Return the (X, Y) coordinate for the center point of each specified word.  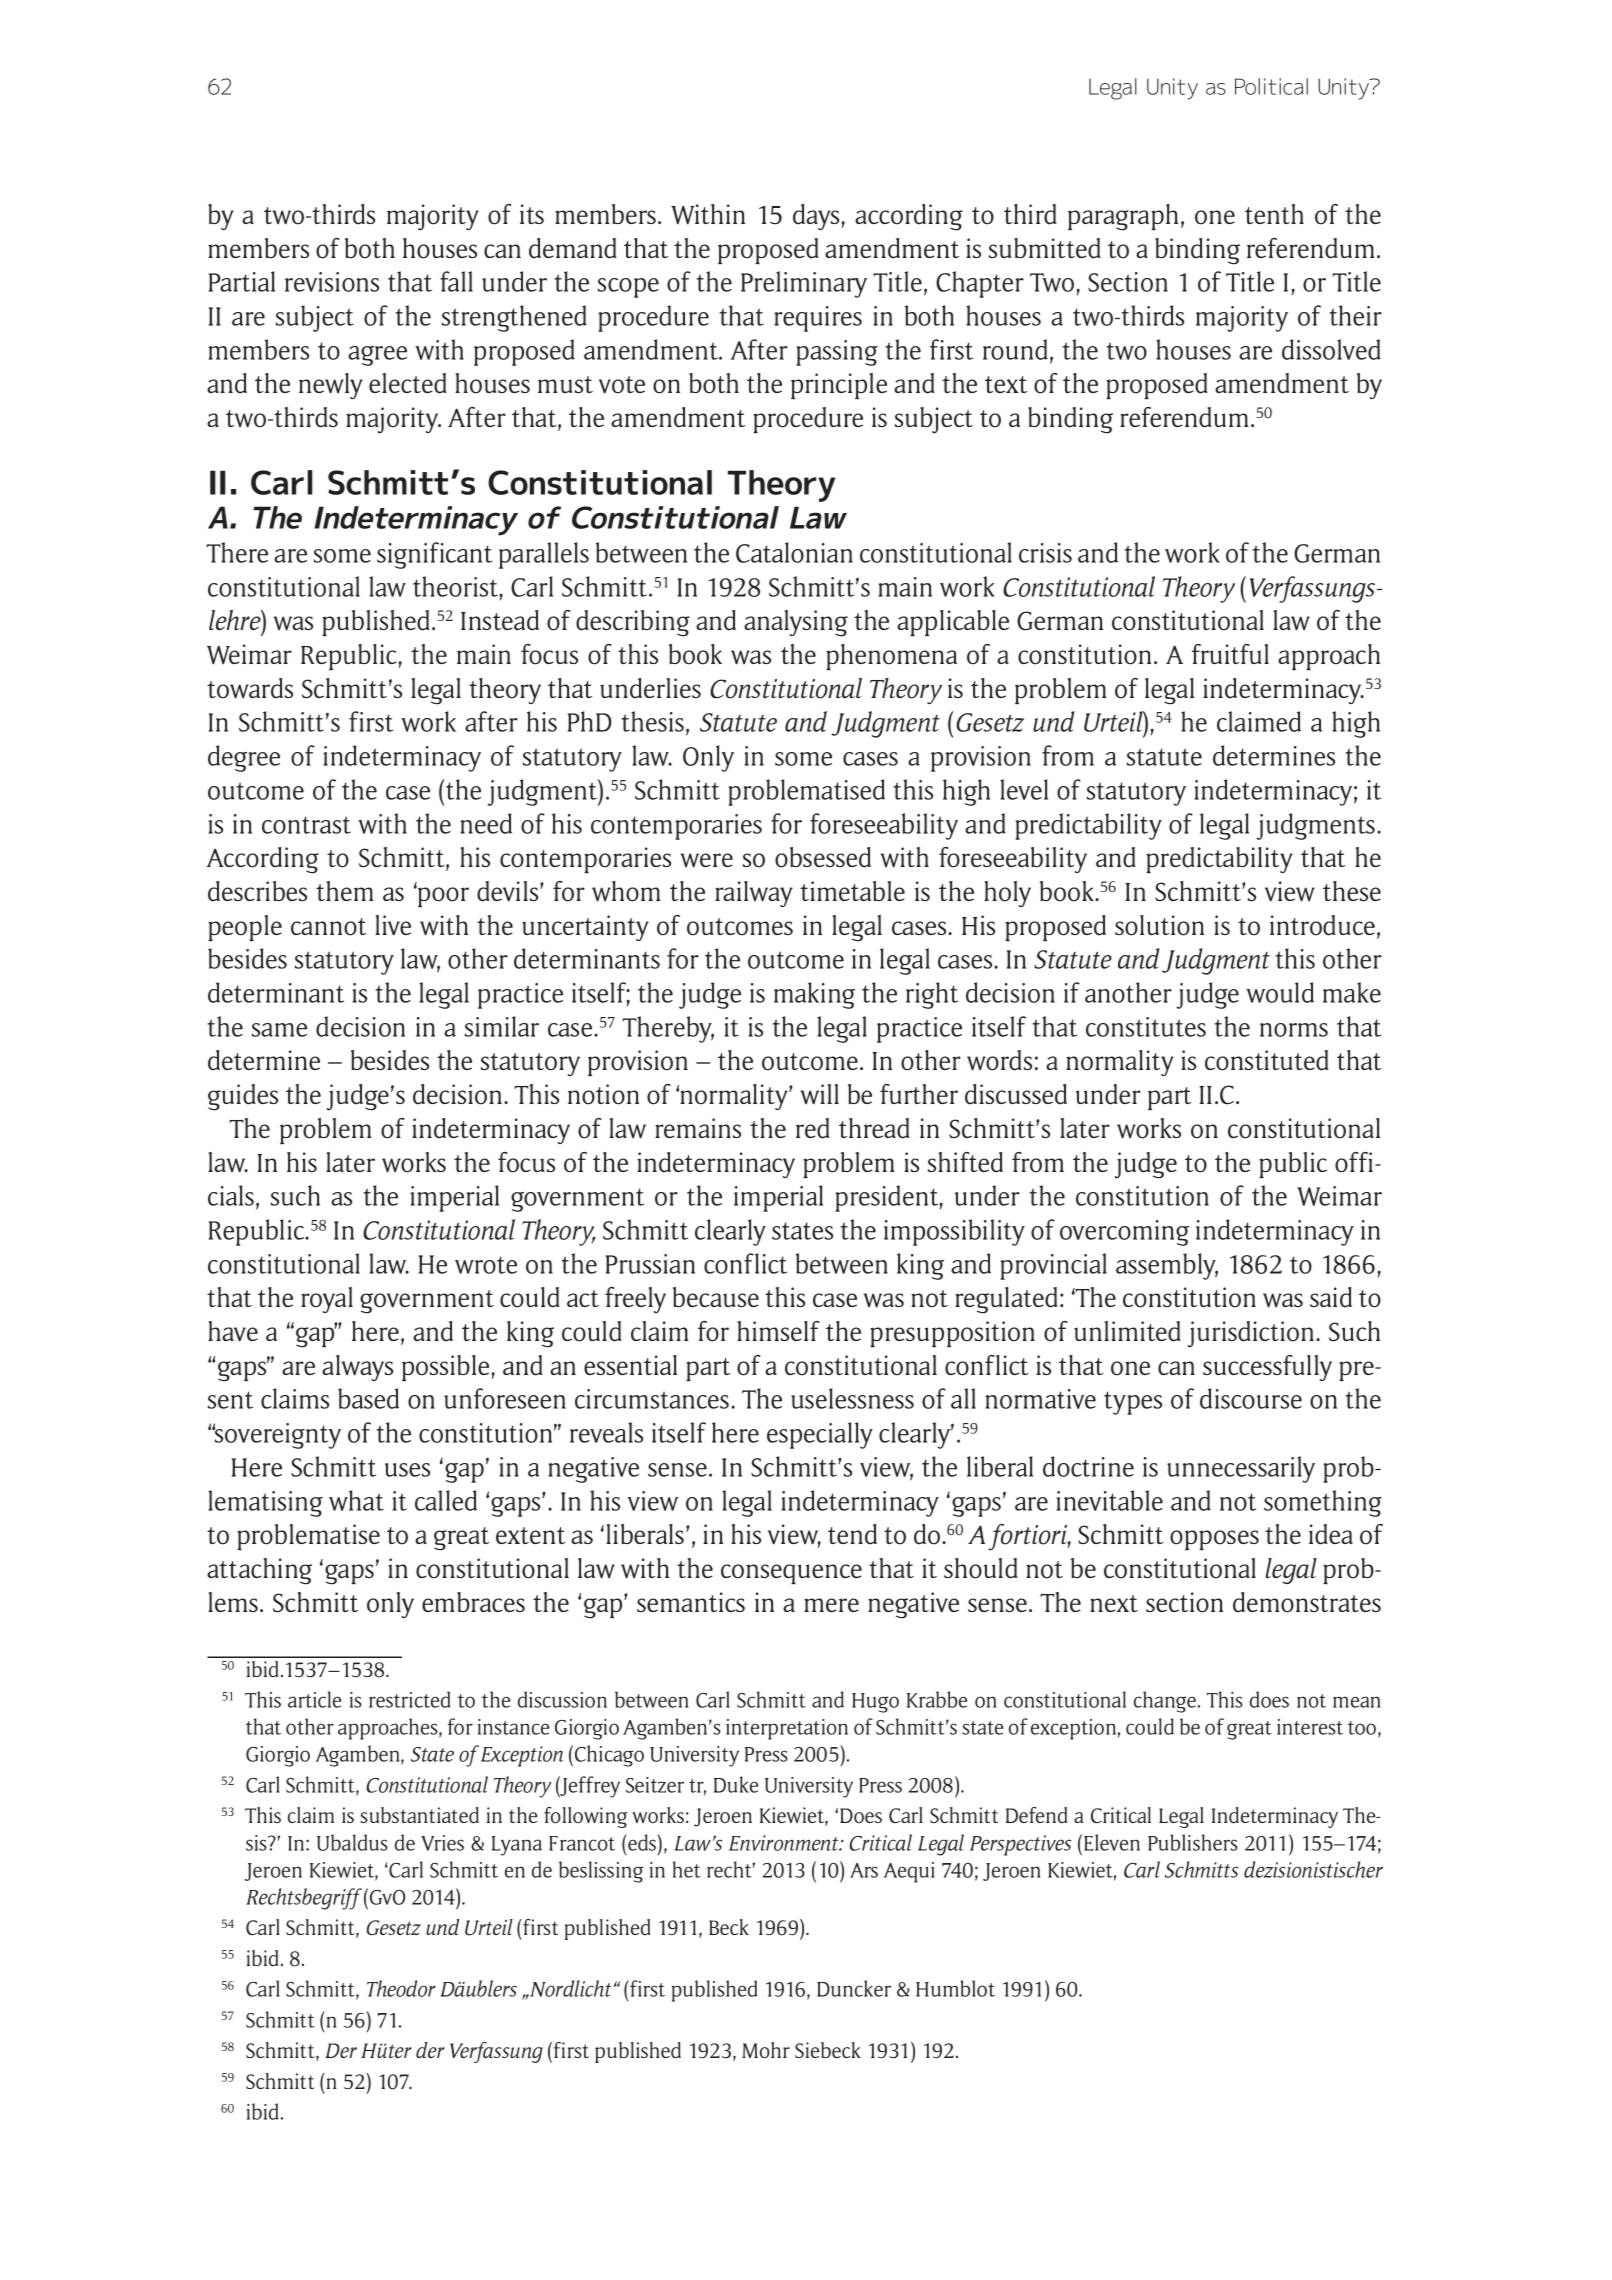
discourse (1251, 1398)
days (816, 217)
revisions (332, 282)
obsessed (823, 857)
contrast (306, 825)
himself (778, 1331)
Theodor (401, 1988)
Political (1271, 86)
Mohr (766, 2050)
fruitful (1230, 654)
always (357, 1368)
